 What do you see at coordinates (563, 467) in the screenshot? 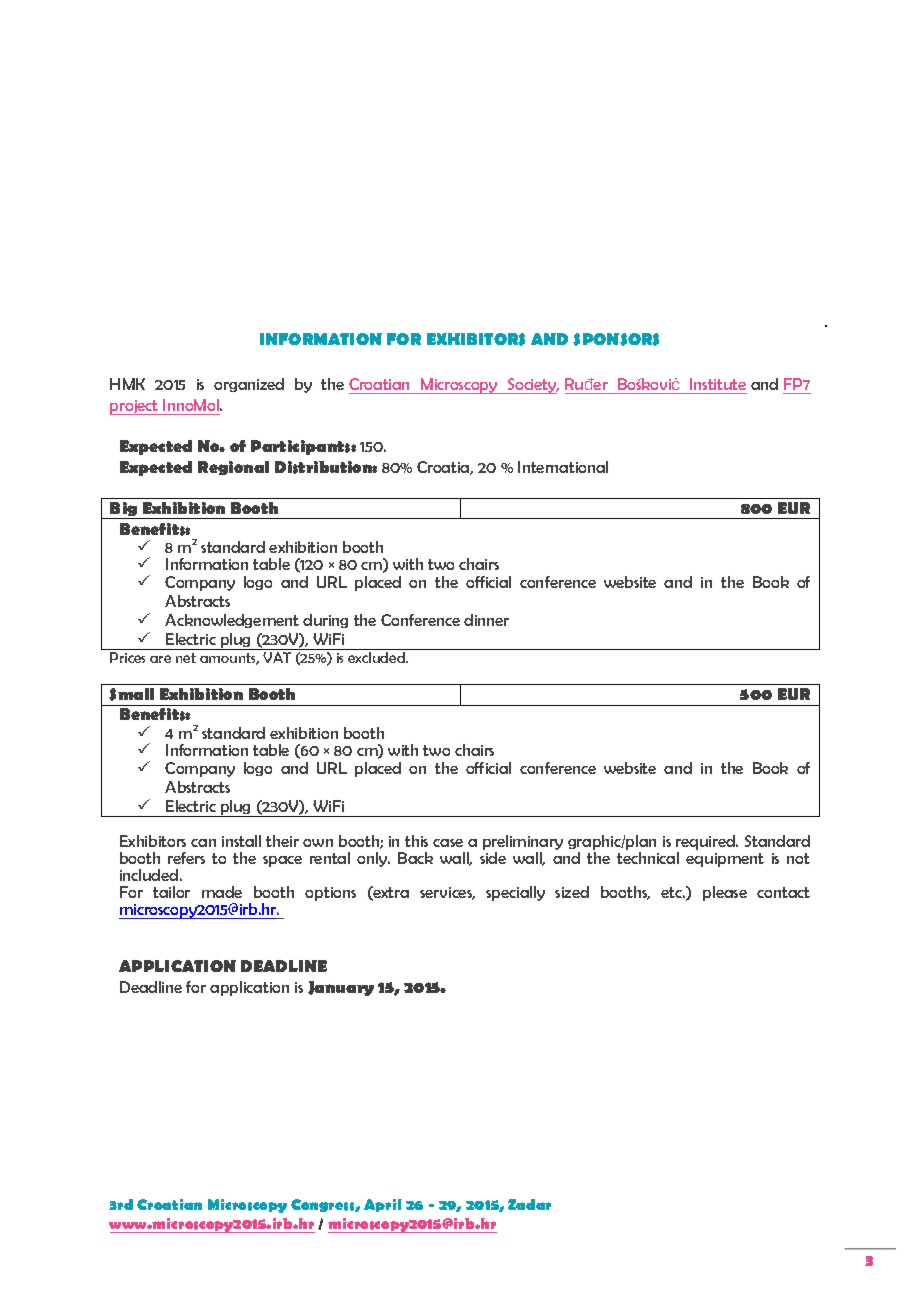
I see `International` at bounding box center [563, 467].
